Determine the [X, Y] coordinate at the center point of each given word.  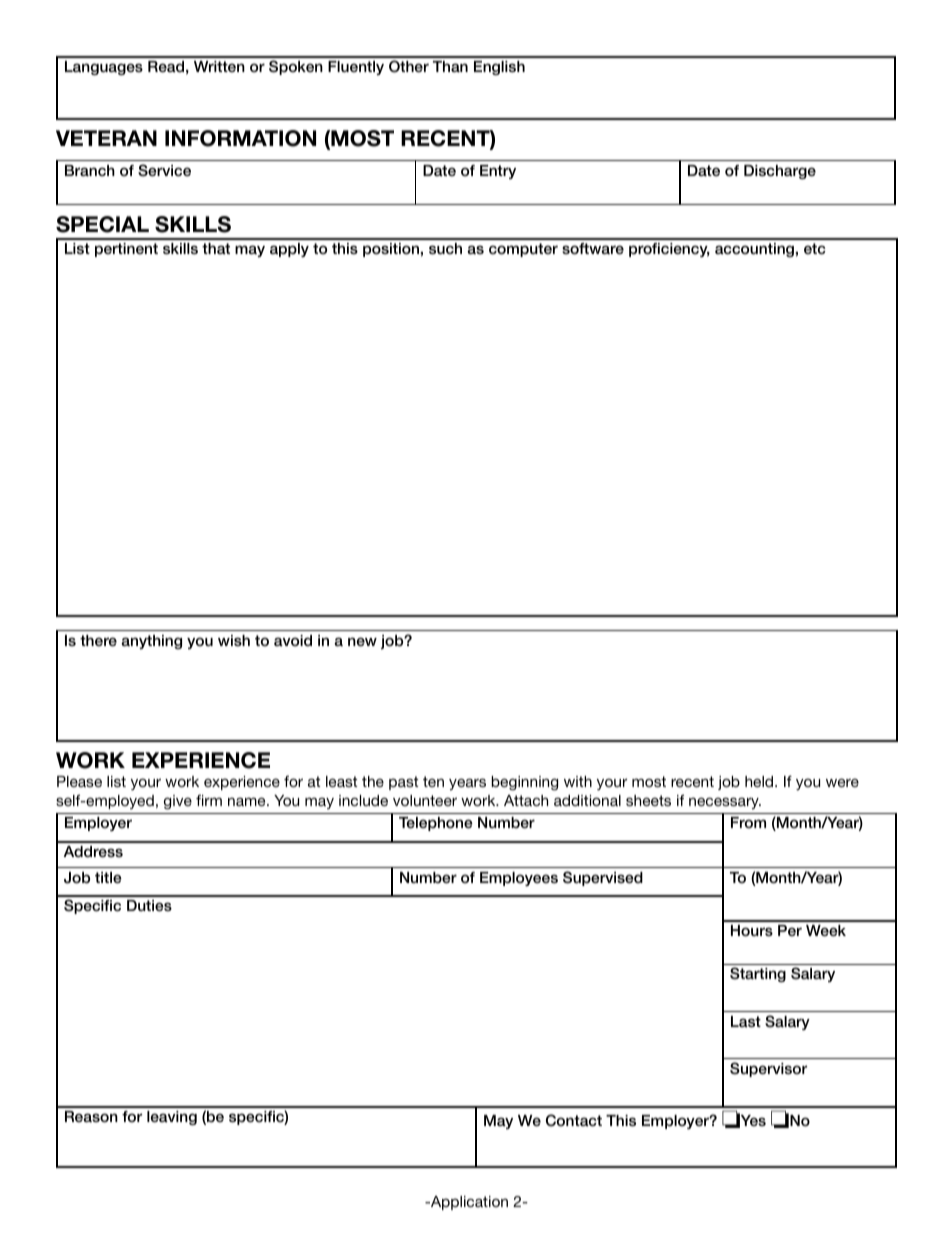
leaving [172, 1118]
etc [815, 249]
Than [450, 66]
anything [151, 642]
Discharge [780, 172]
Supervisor [768, 1069]
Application [468, 1203]
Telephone [436, 824]
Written [219, 66]
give [178, 802]
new [362, 641]
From [748, 822]
